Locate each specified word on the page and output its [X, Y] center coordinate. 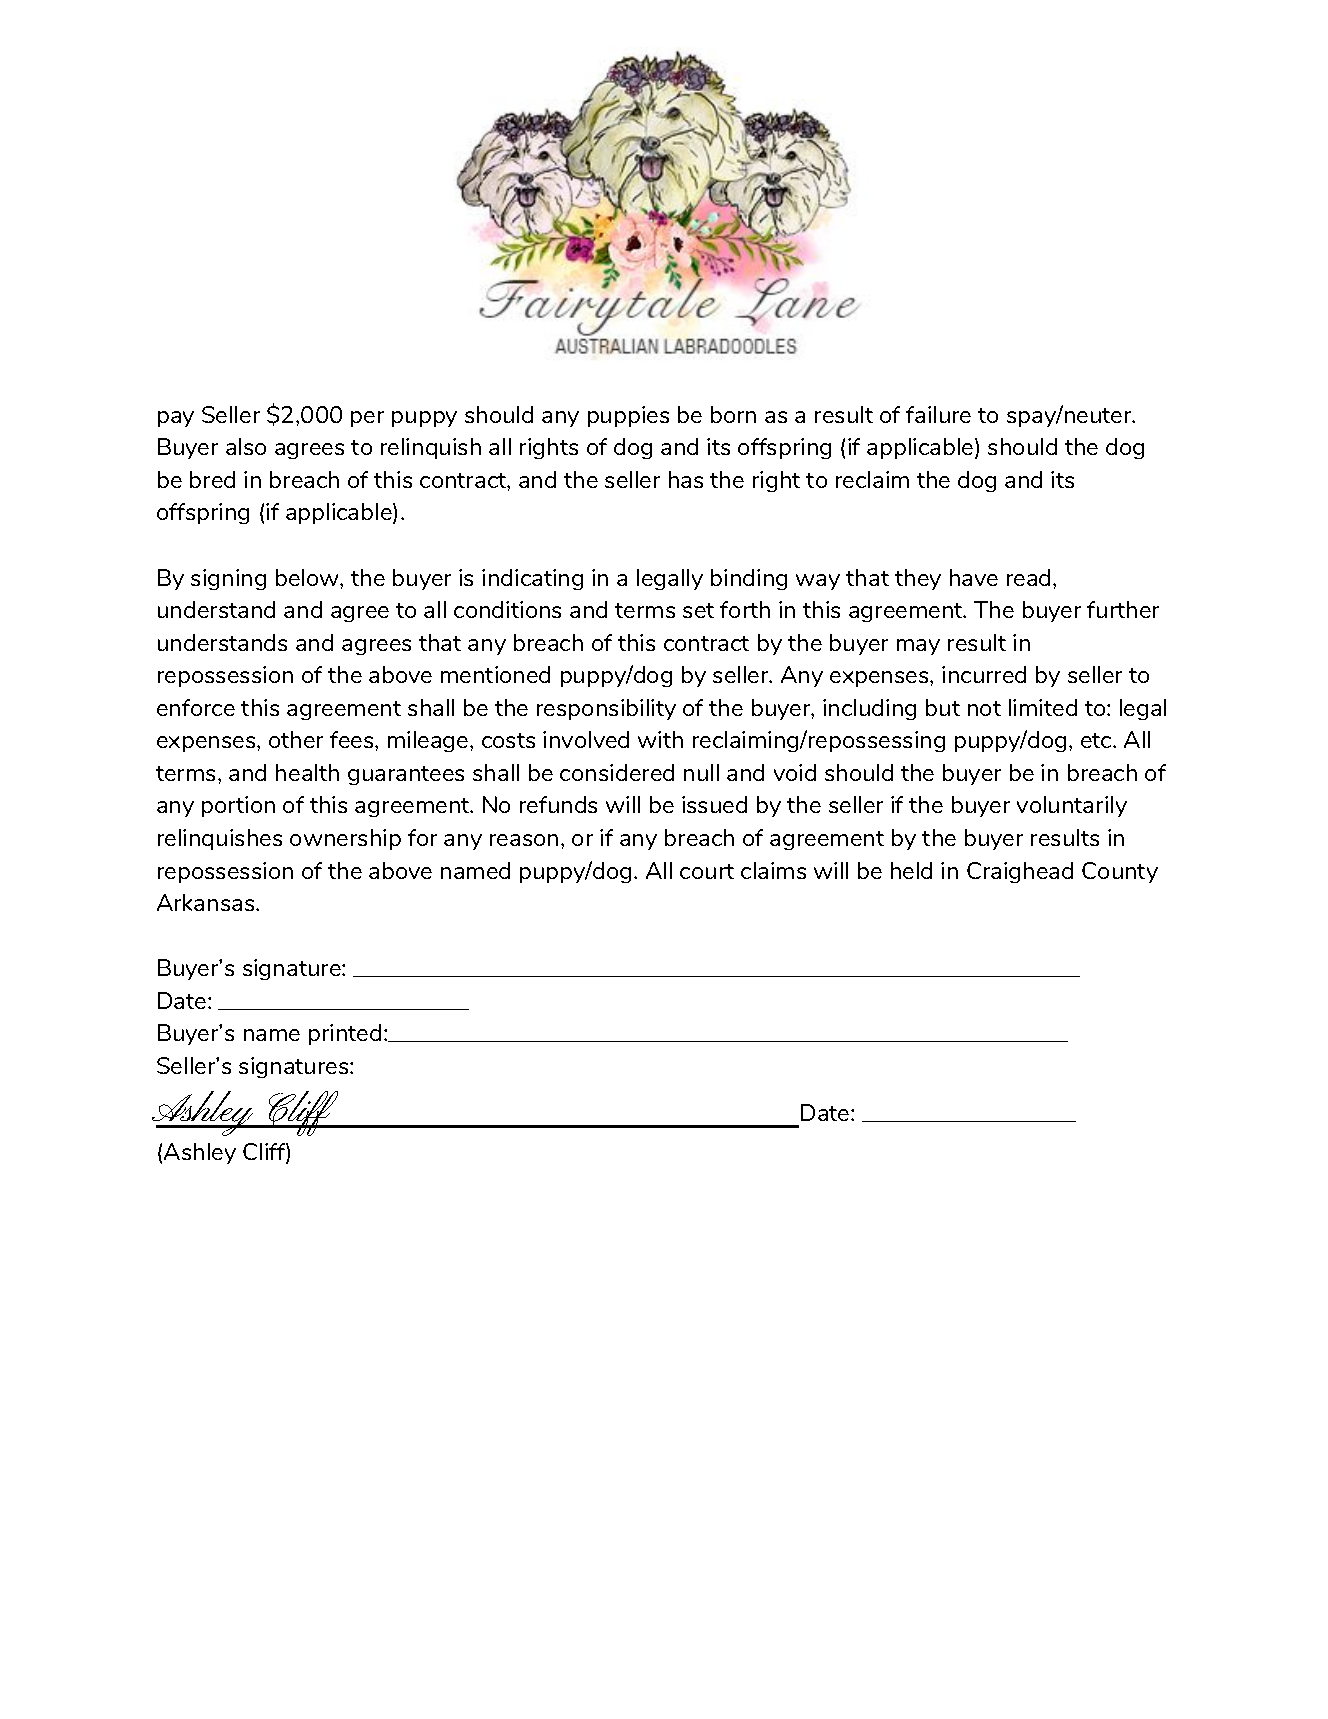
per [367, 419]
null [701, 772]
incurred [984, 674]
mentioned [495, 674]
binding [749, 579]
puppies [628, 416]
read [1028, 577]
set [698, 610]
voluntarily [1072, 806]
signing [228, 579]
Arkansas [207, 902]
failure [938, 414]
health [307, 772]
